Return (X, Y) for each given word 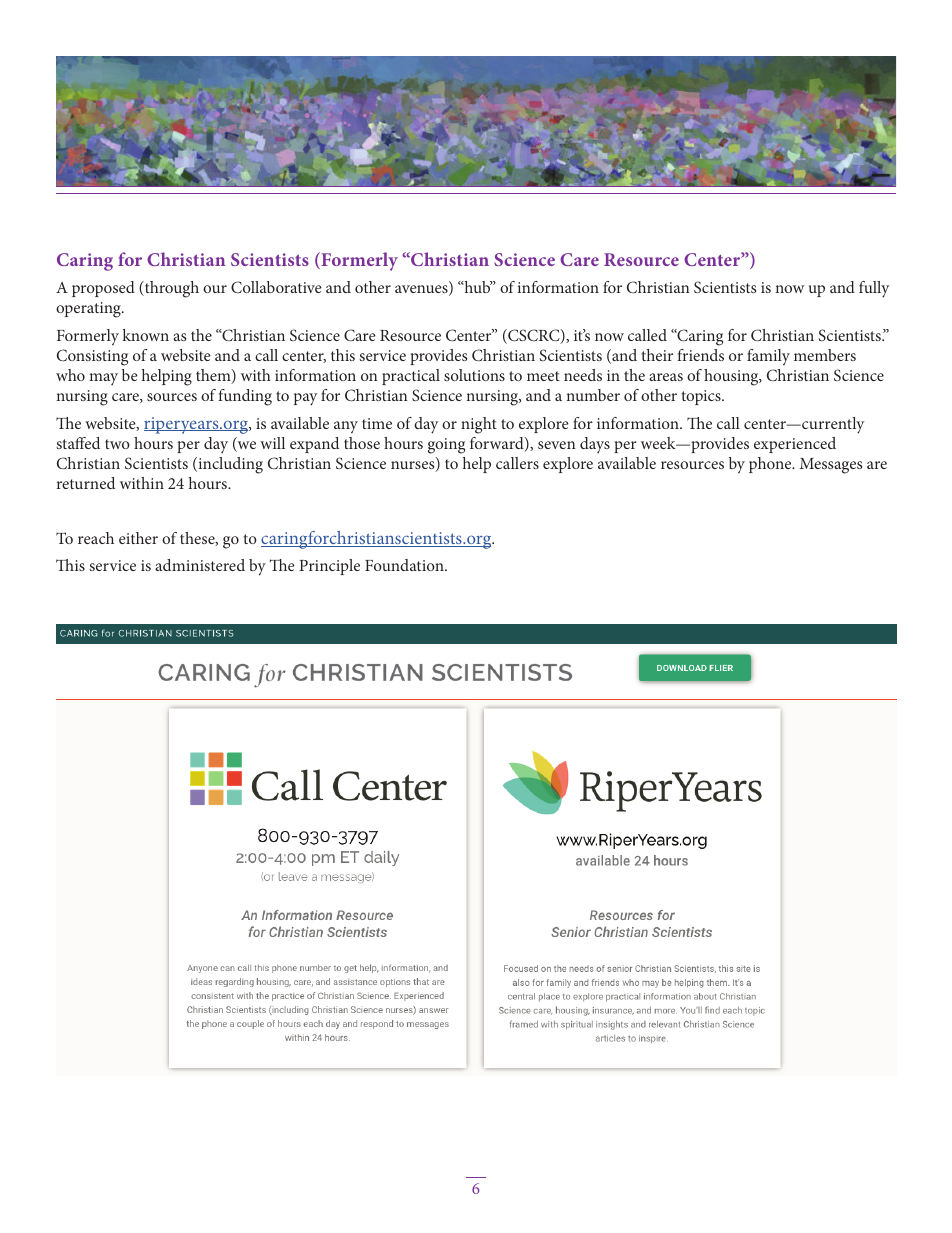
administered (200, 565)
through (170, 289)
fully (874, 289)
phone (771, 465)
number (593, 395)
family (768, 357)
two (117, 444)
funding (245, 397)
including (229, 465)
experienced (795, 445)
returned (86, 483)
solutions (474, 375)
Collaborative (276, 287)
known (145, 335)
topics (702, 397)
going (446, 446)
